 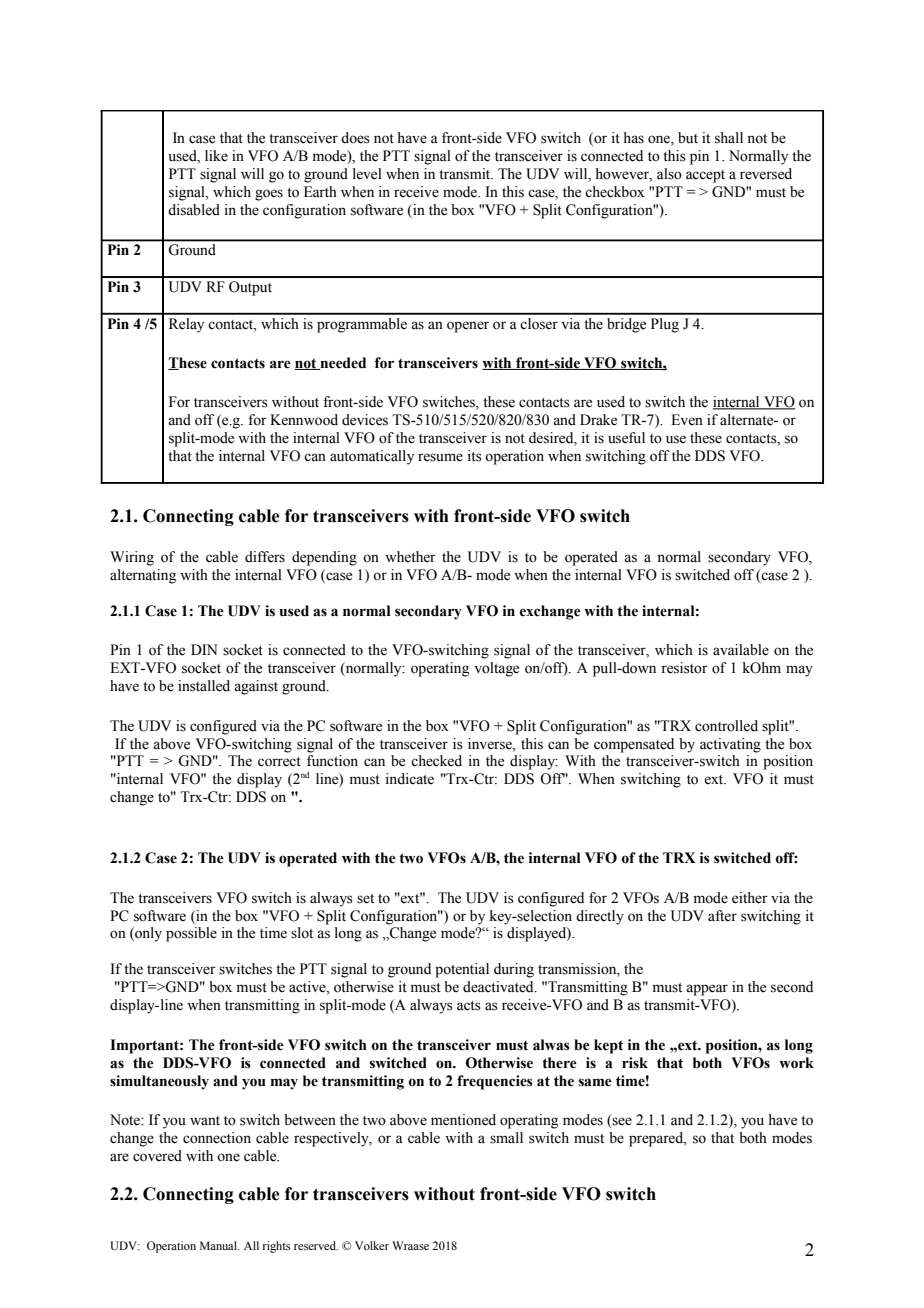 I want to click on controlled, so click(x=726, y=726).
